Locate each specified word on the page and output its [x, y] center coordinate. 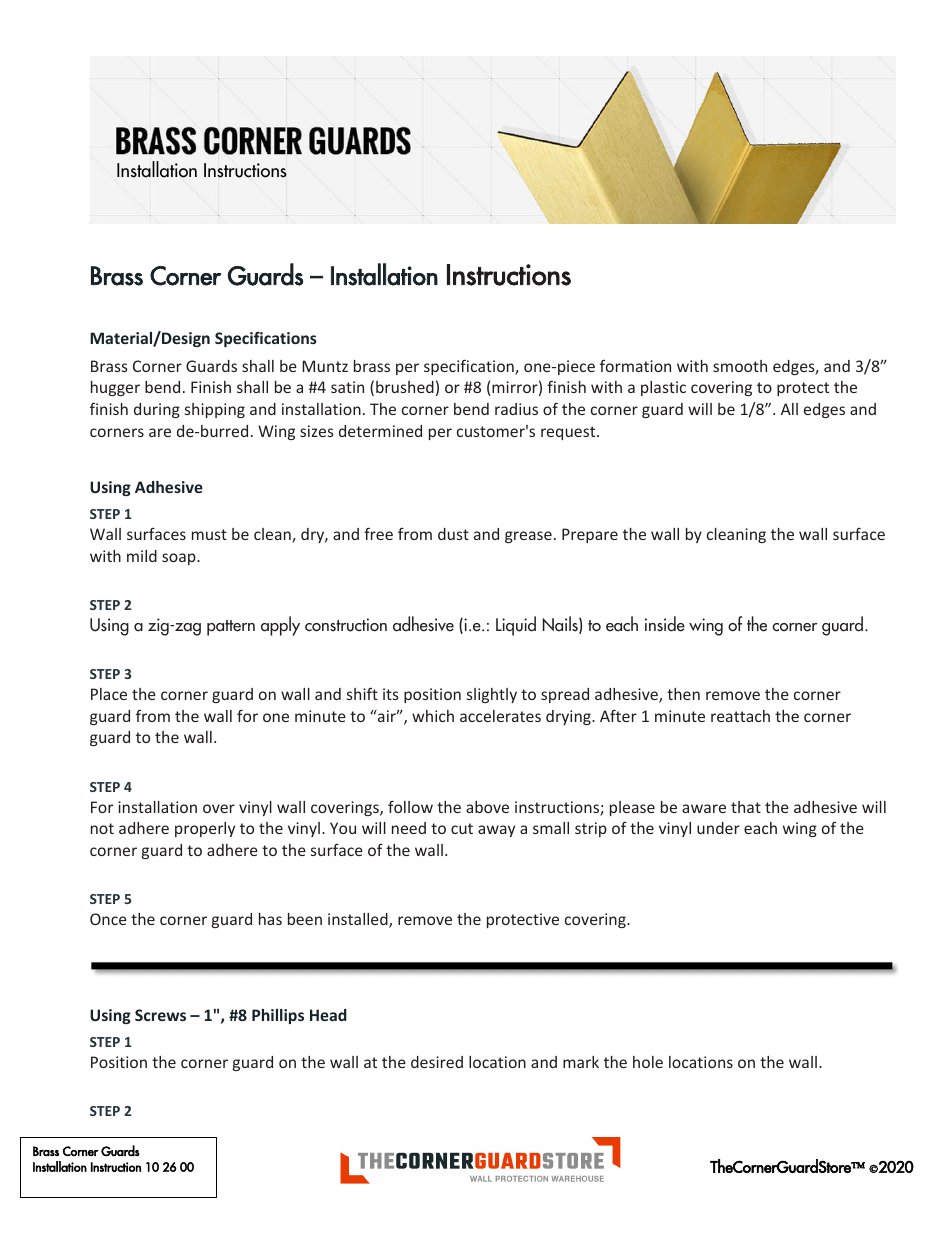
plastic [663, 388]
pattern [231, 628]
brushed [405, 387]
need [409, 828]
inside [665, 624]
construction [346, 625]
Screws [160, 1015]
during [157, 410]
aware [704, 808]
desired [437, 1062]
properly [205, 829]
